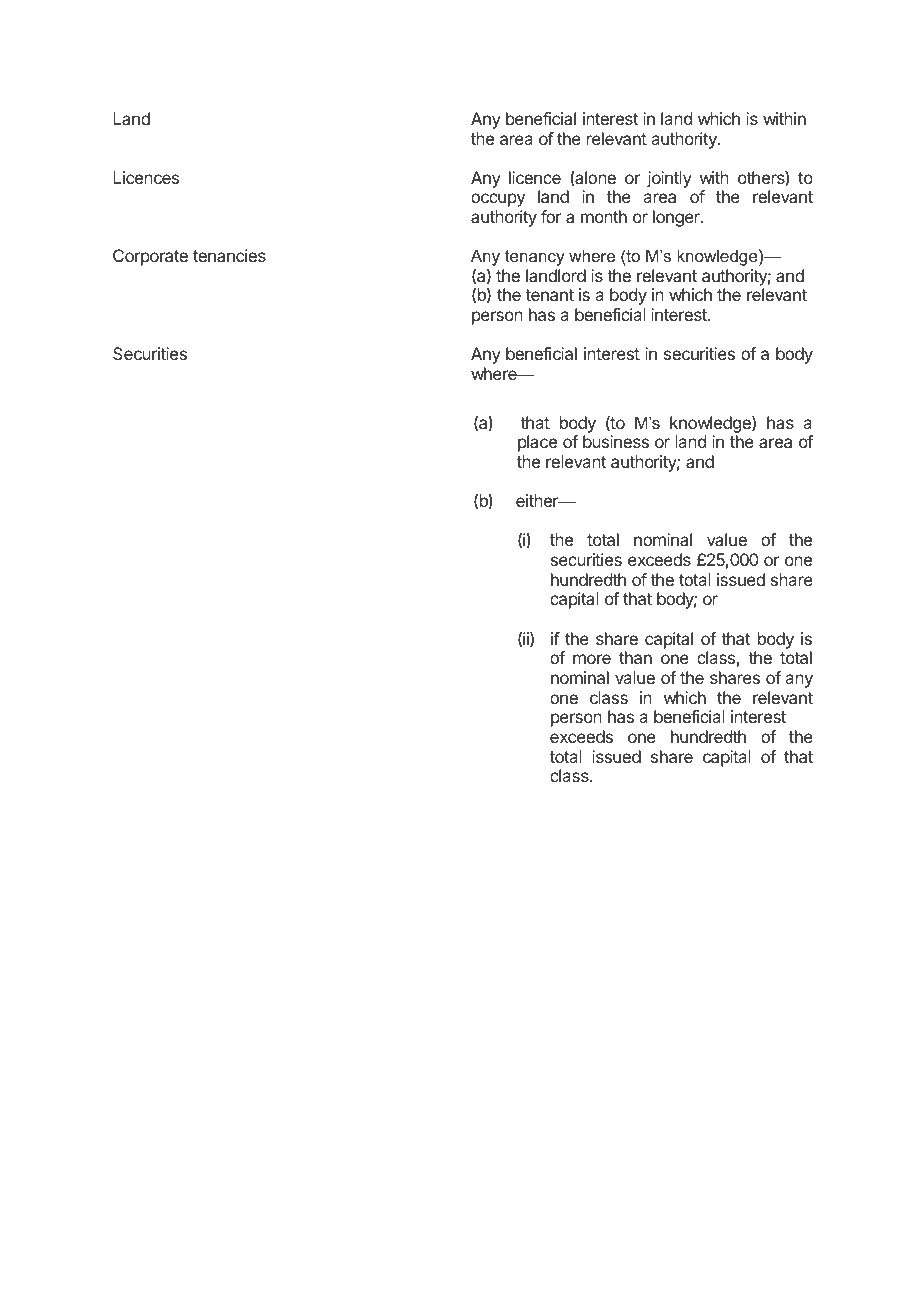 This image has height=1307, width=924. Describe the element at coordinates (616, 441) in the image. I see `business` at that location.
